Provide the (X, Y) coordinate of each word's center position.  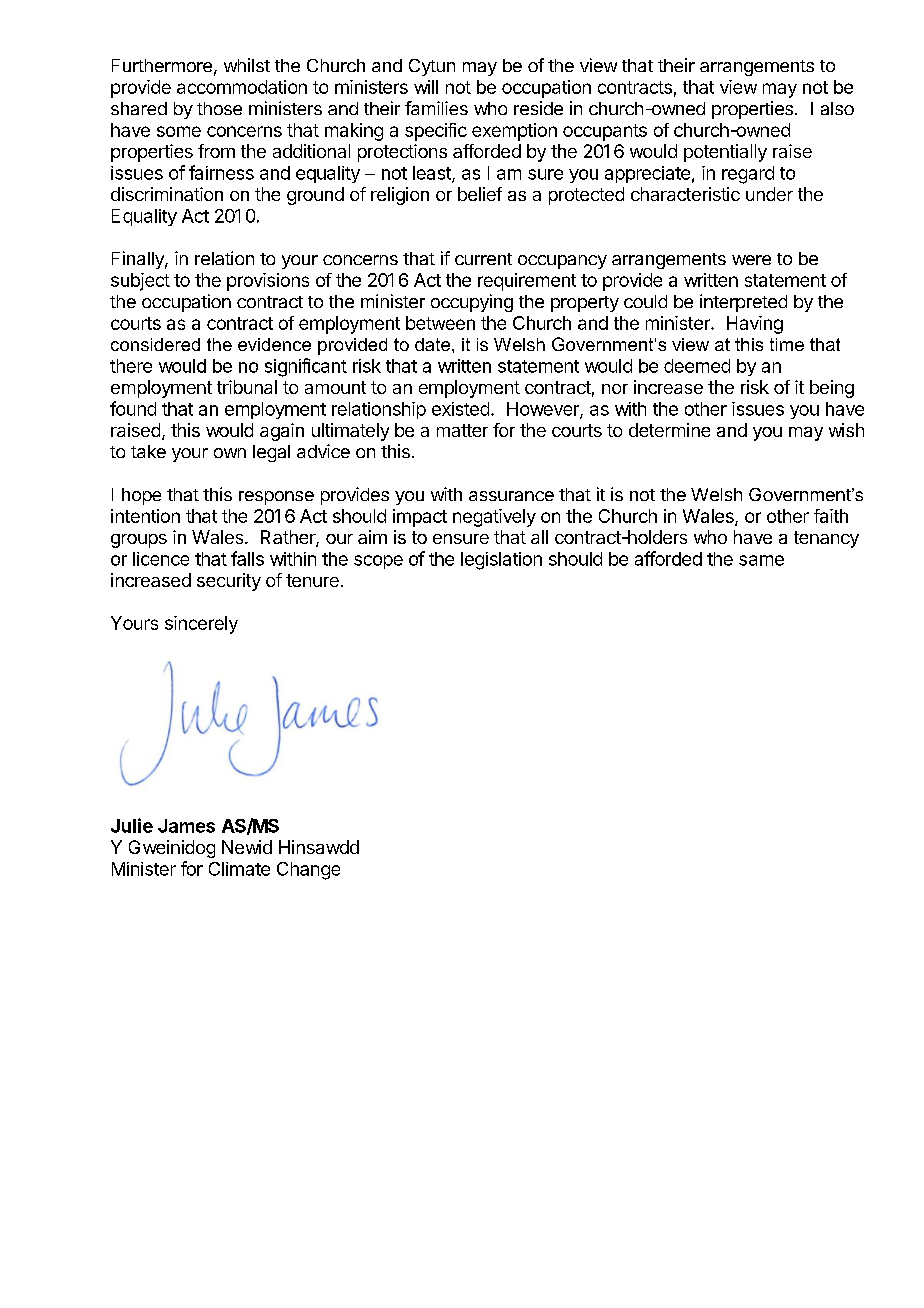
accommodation (242, 87)
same (761, 560)
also (837, 108)
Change (308, 871)
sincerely (201, 625)
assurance (511, 496)
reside (538, 108)
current (483, 259)
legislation (501, 561)
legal (271, 453)
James (186, 826)
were (751, 260)
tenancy (826, 539)
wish (846, 430)
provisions (268, 282)
